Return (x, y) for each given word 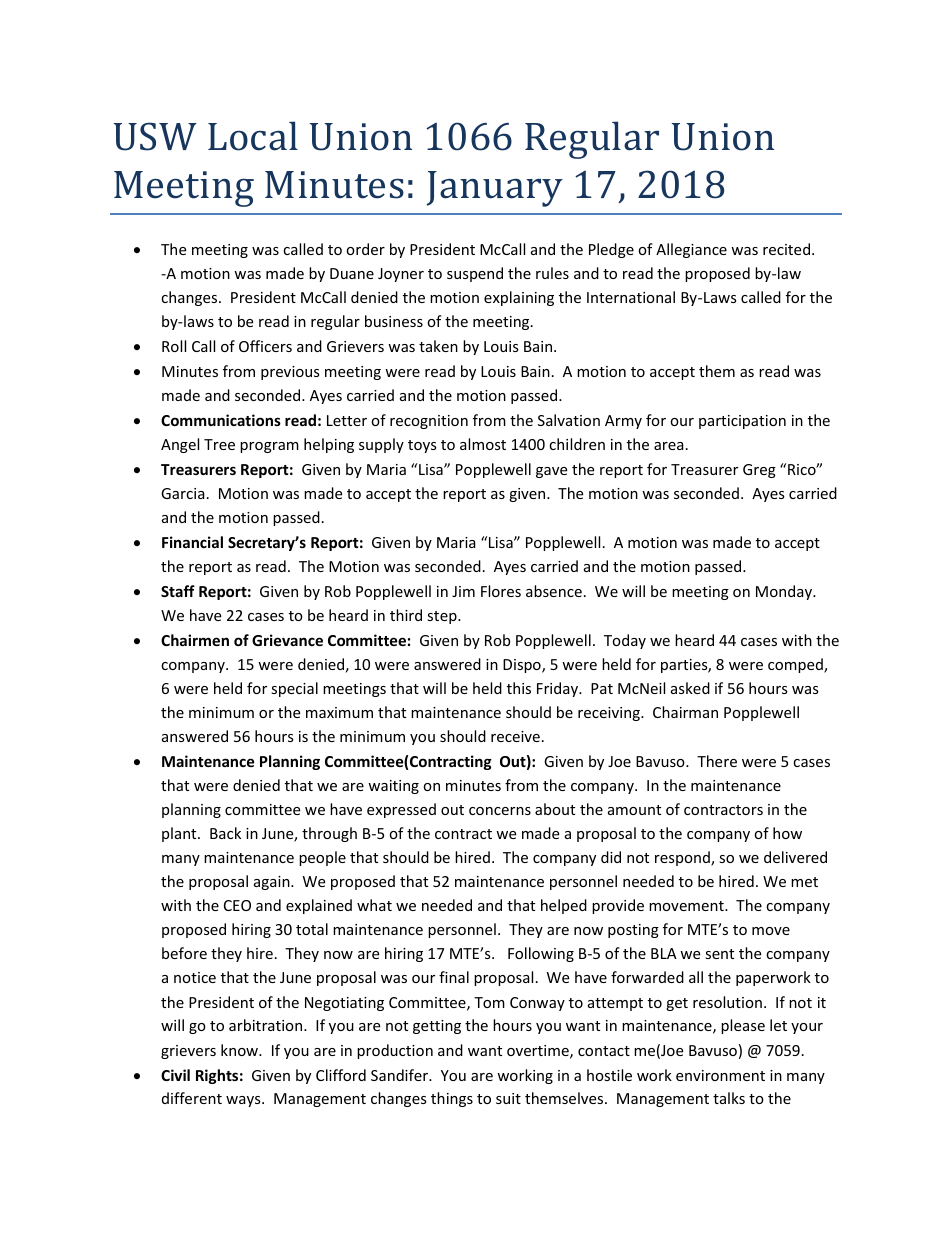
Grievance (287, 640)
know (241, 1050)
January (494, 189)
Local (253, 136)
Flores (501, 591)
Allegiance (691, 250)
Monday (785, 592)
